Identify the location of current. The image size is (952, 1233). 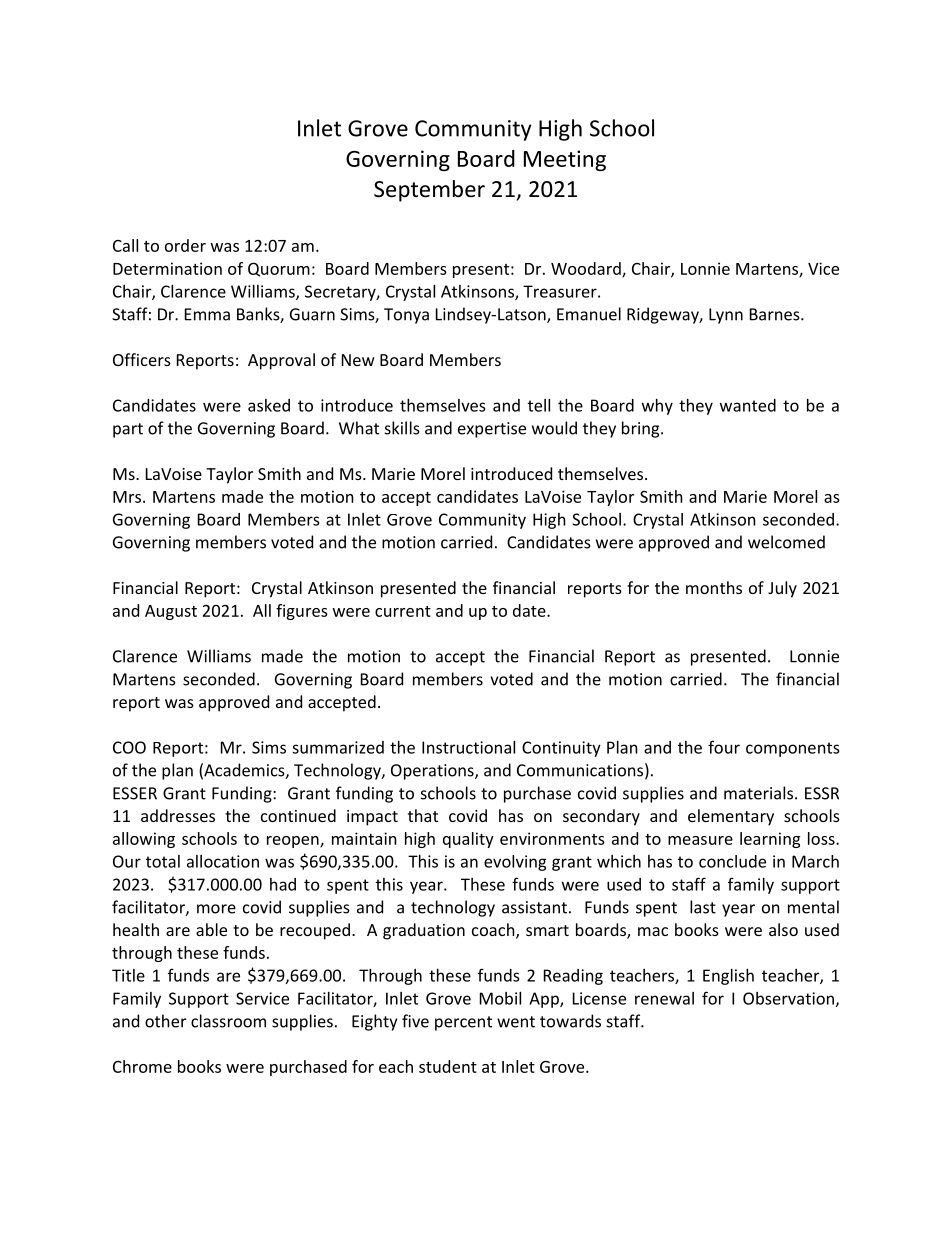
(403, 611).
